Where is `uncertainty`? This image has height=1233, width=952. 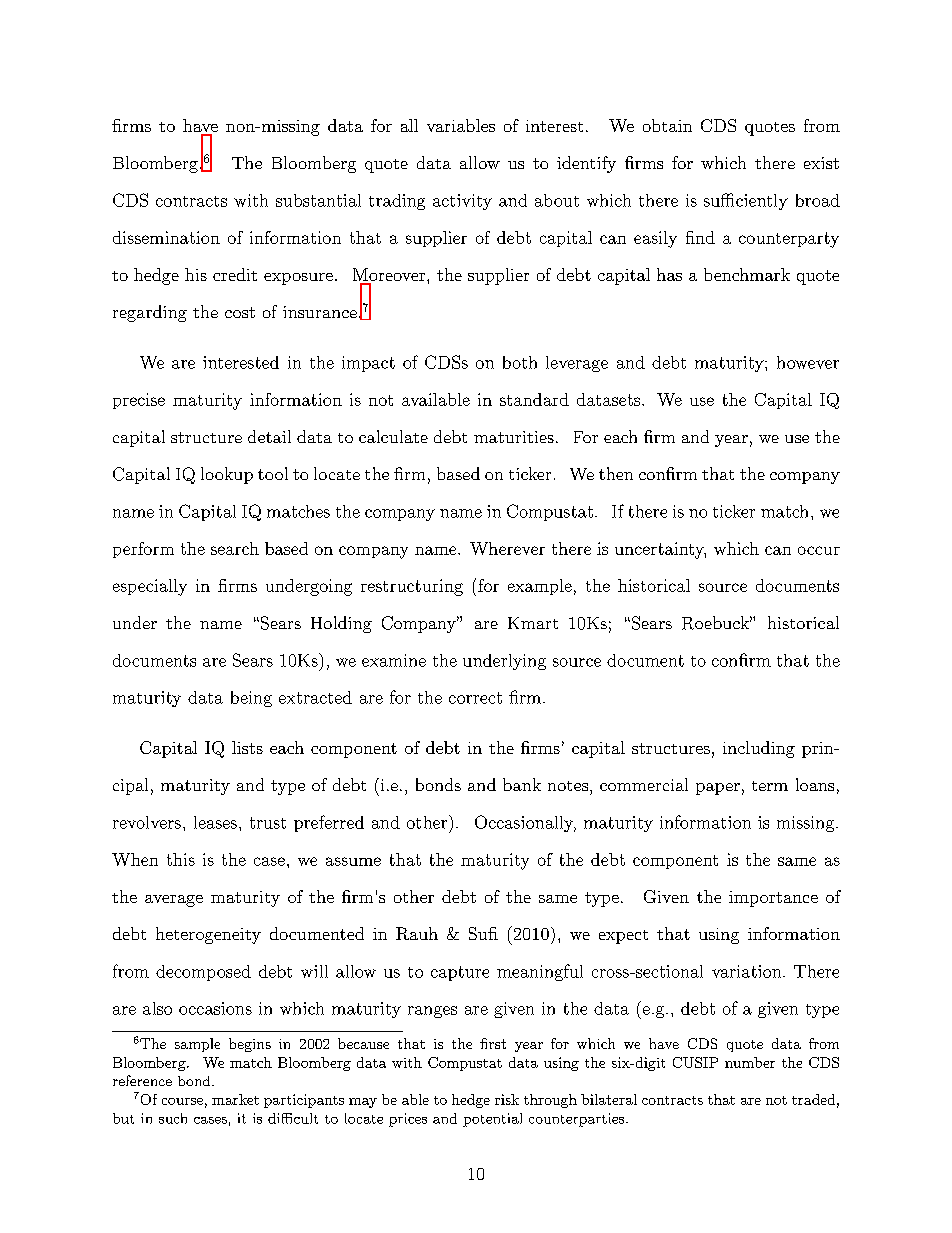 uncertainty is located at coordinates (660, 550).
